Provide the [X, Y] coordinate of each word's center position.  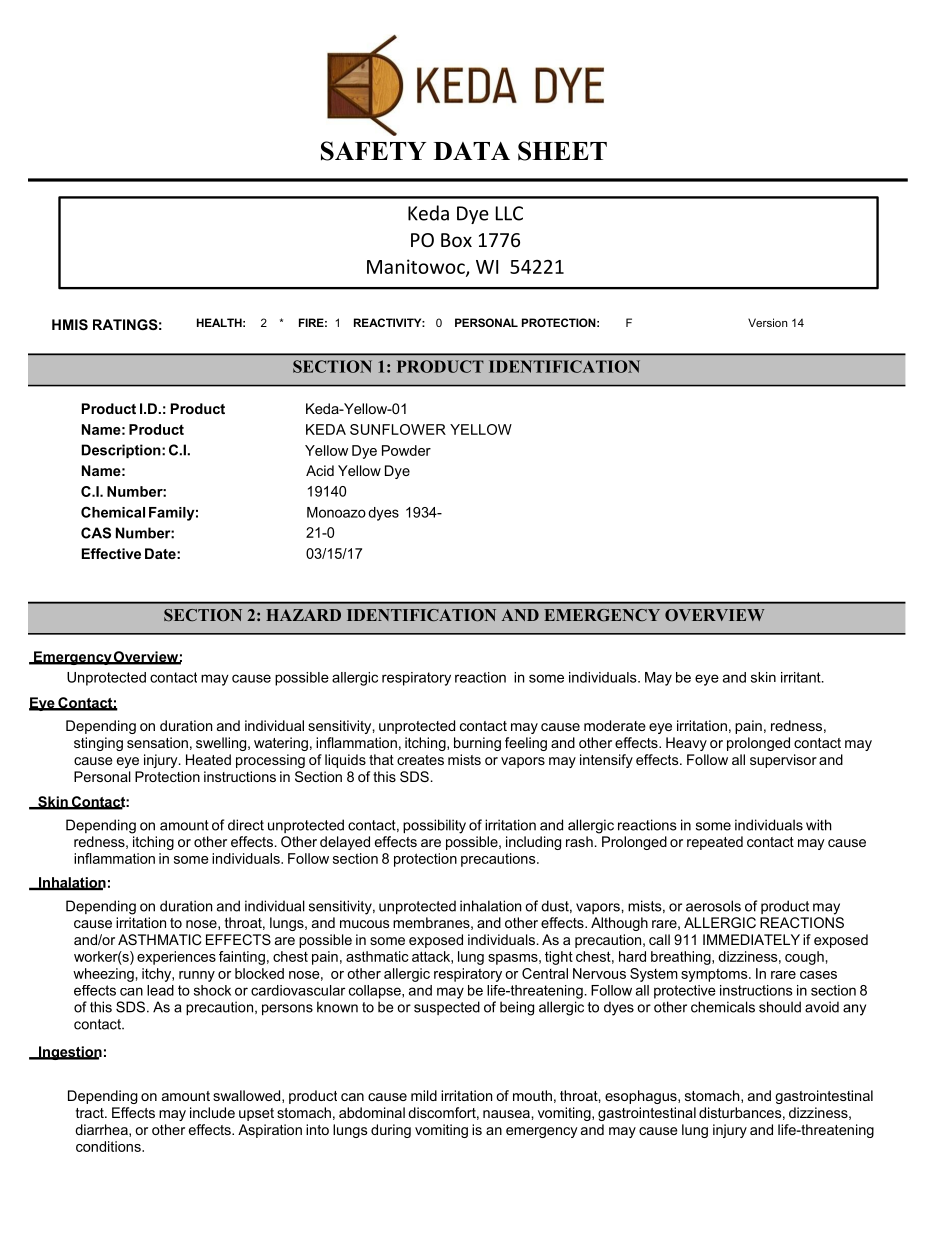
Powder [406, 450]
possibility [434, 826]
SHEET [562, 151]
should [780, 1007]
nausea [507, 1114]
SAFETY [373, 151]
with [819, 825]
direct [246, 825]
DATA [471, 150]
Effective [111, 553]
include [212, 1112]
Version [767, 322]
